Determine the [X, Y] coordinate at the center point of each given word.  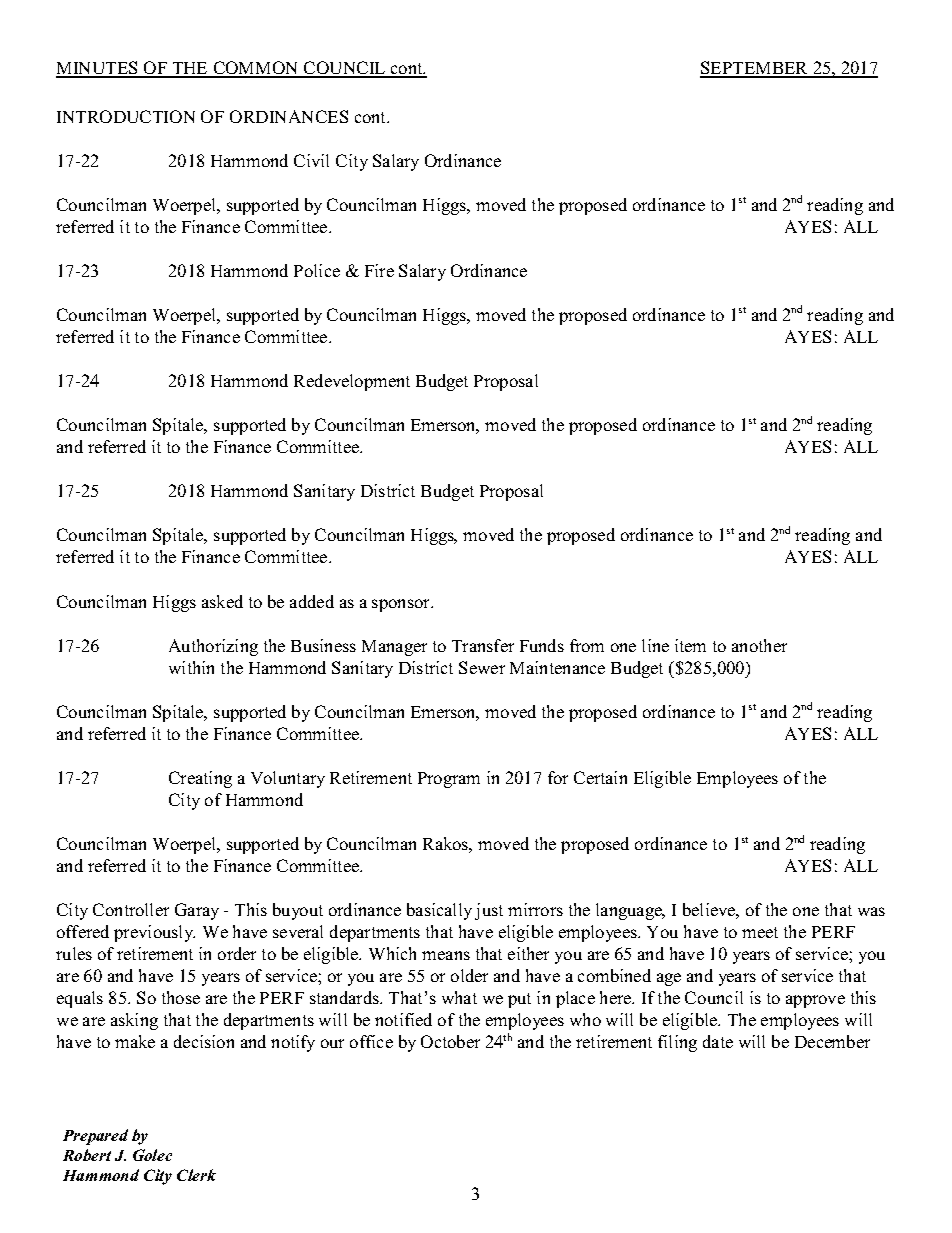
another [759, 645]
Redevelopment [352, 382]
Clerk [196, 1175]
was [871, 911]
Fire [379, 270]
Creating [200, 779]
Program [449, 780]
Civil [311, 160]
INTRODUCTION [126, 116]
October [450, 1041]
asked [222, 601]
